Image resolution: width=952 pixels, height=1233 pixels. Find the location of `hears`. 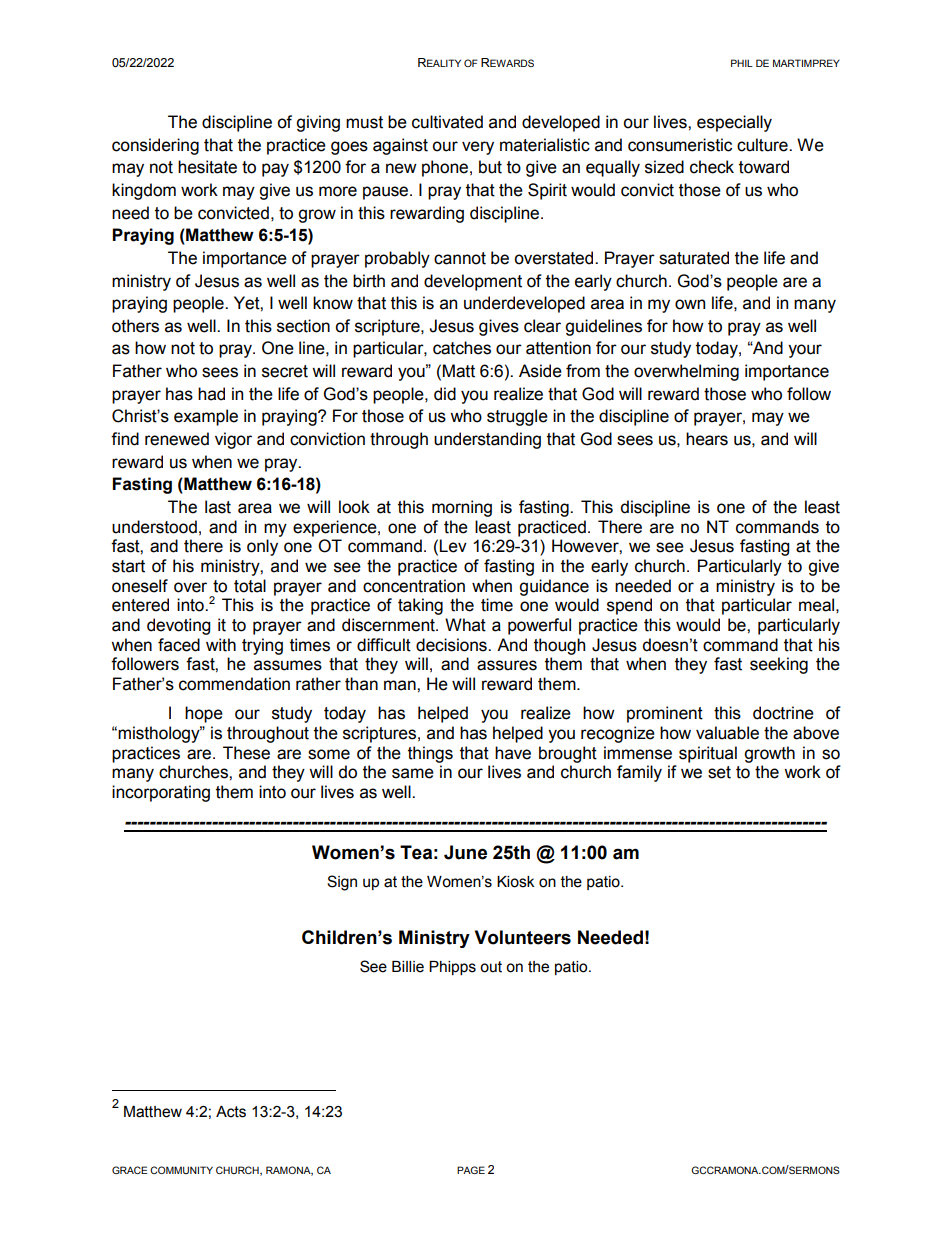

hears is located at coordinates (707, 439).
